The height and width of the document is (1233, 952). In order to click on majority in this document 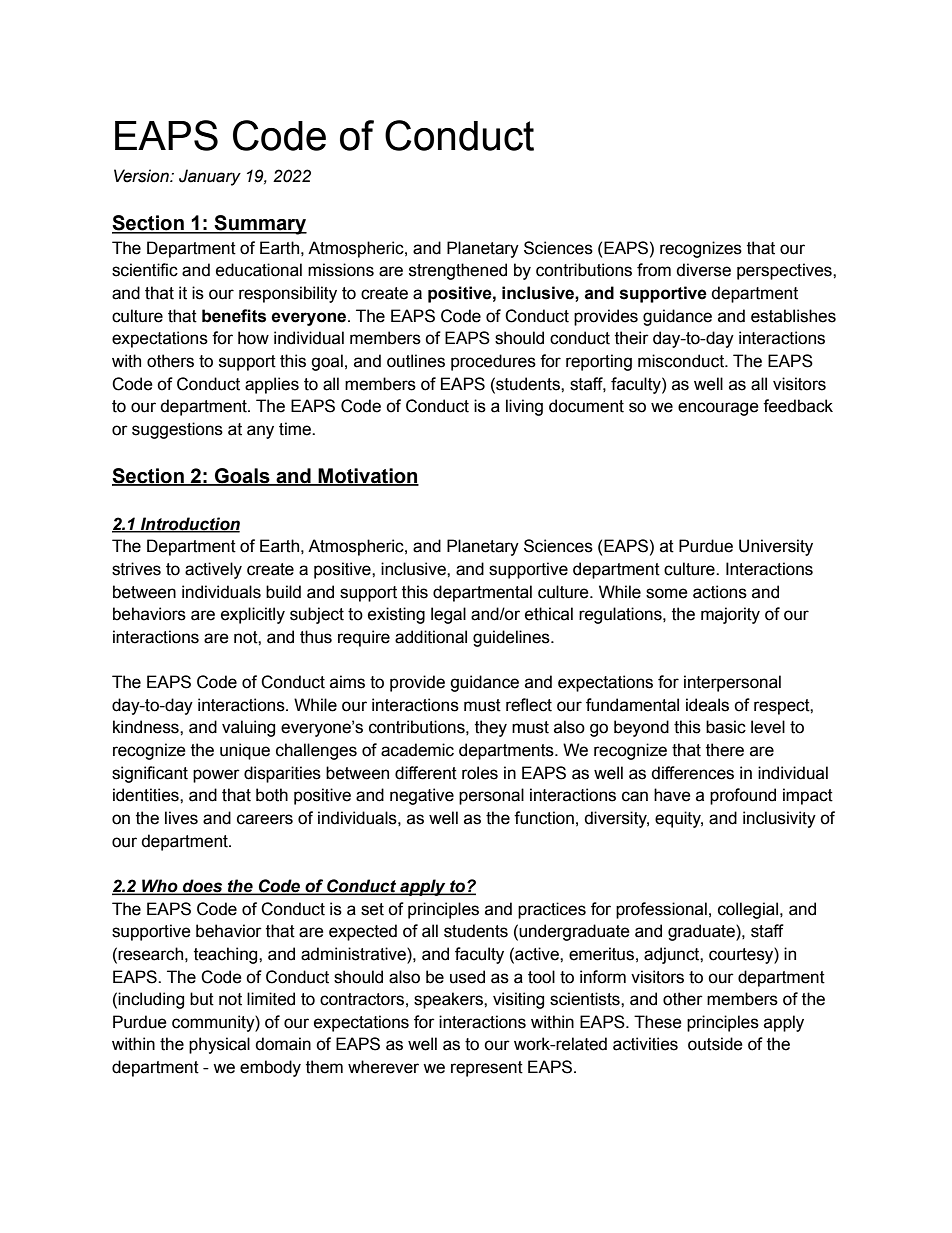, I will do `click(730, 615)`.
